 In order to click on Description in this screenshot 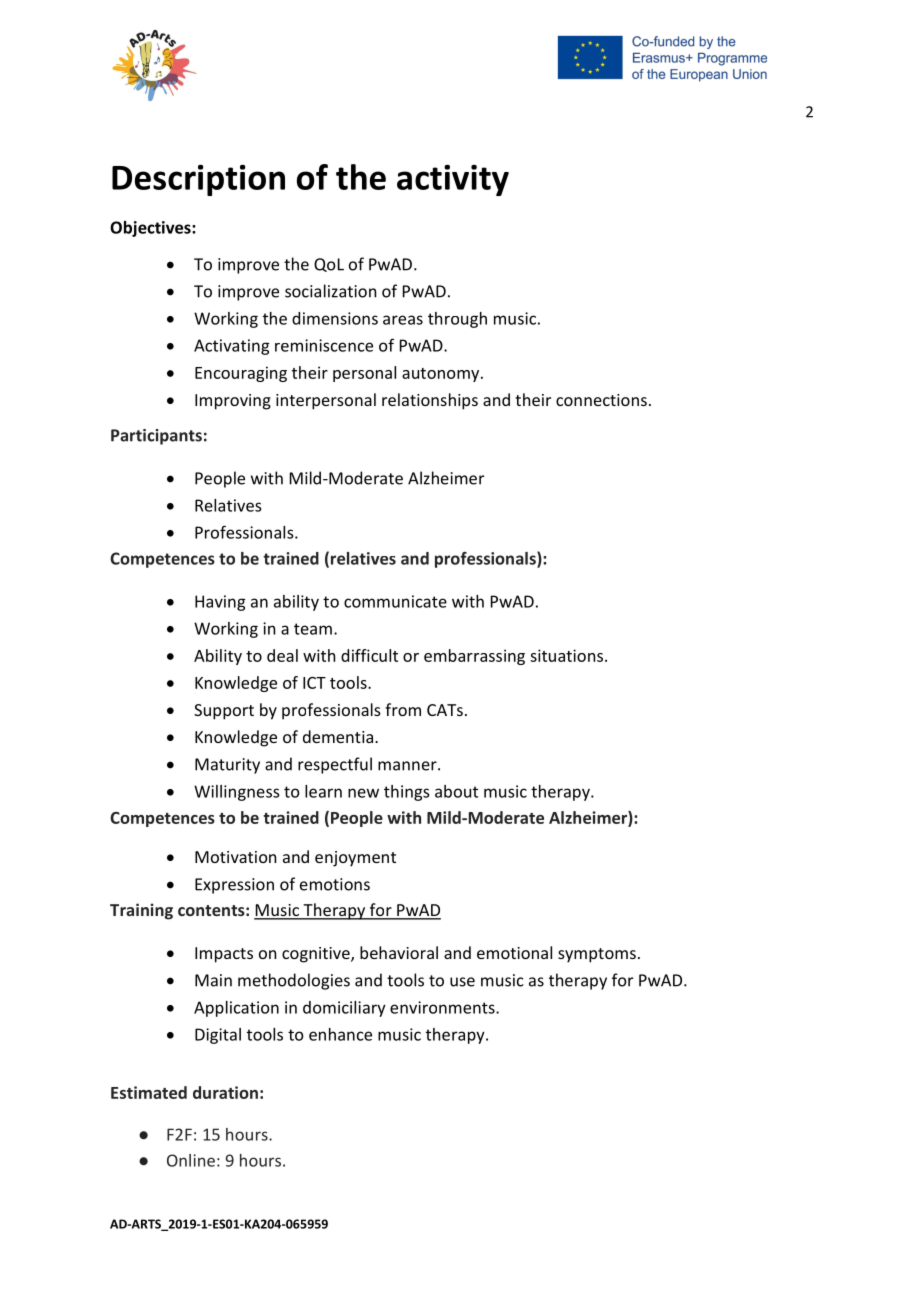, I will do `click(198, 180)`.
